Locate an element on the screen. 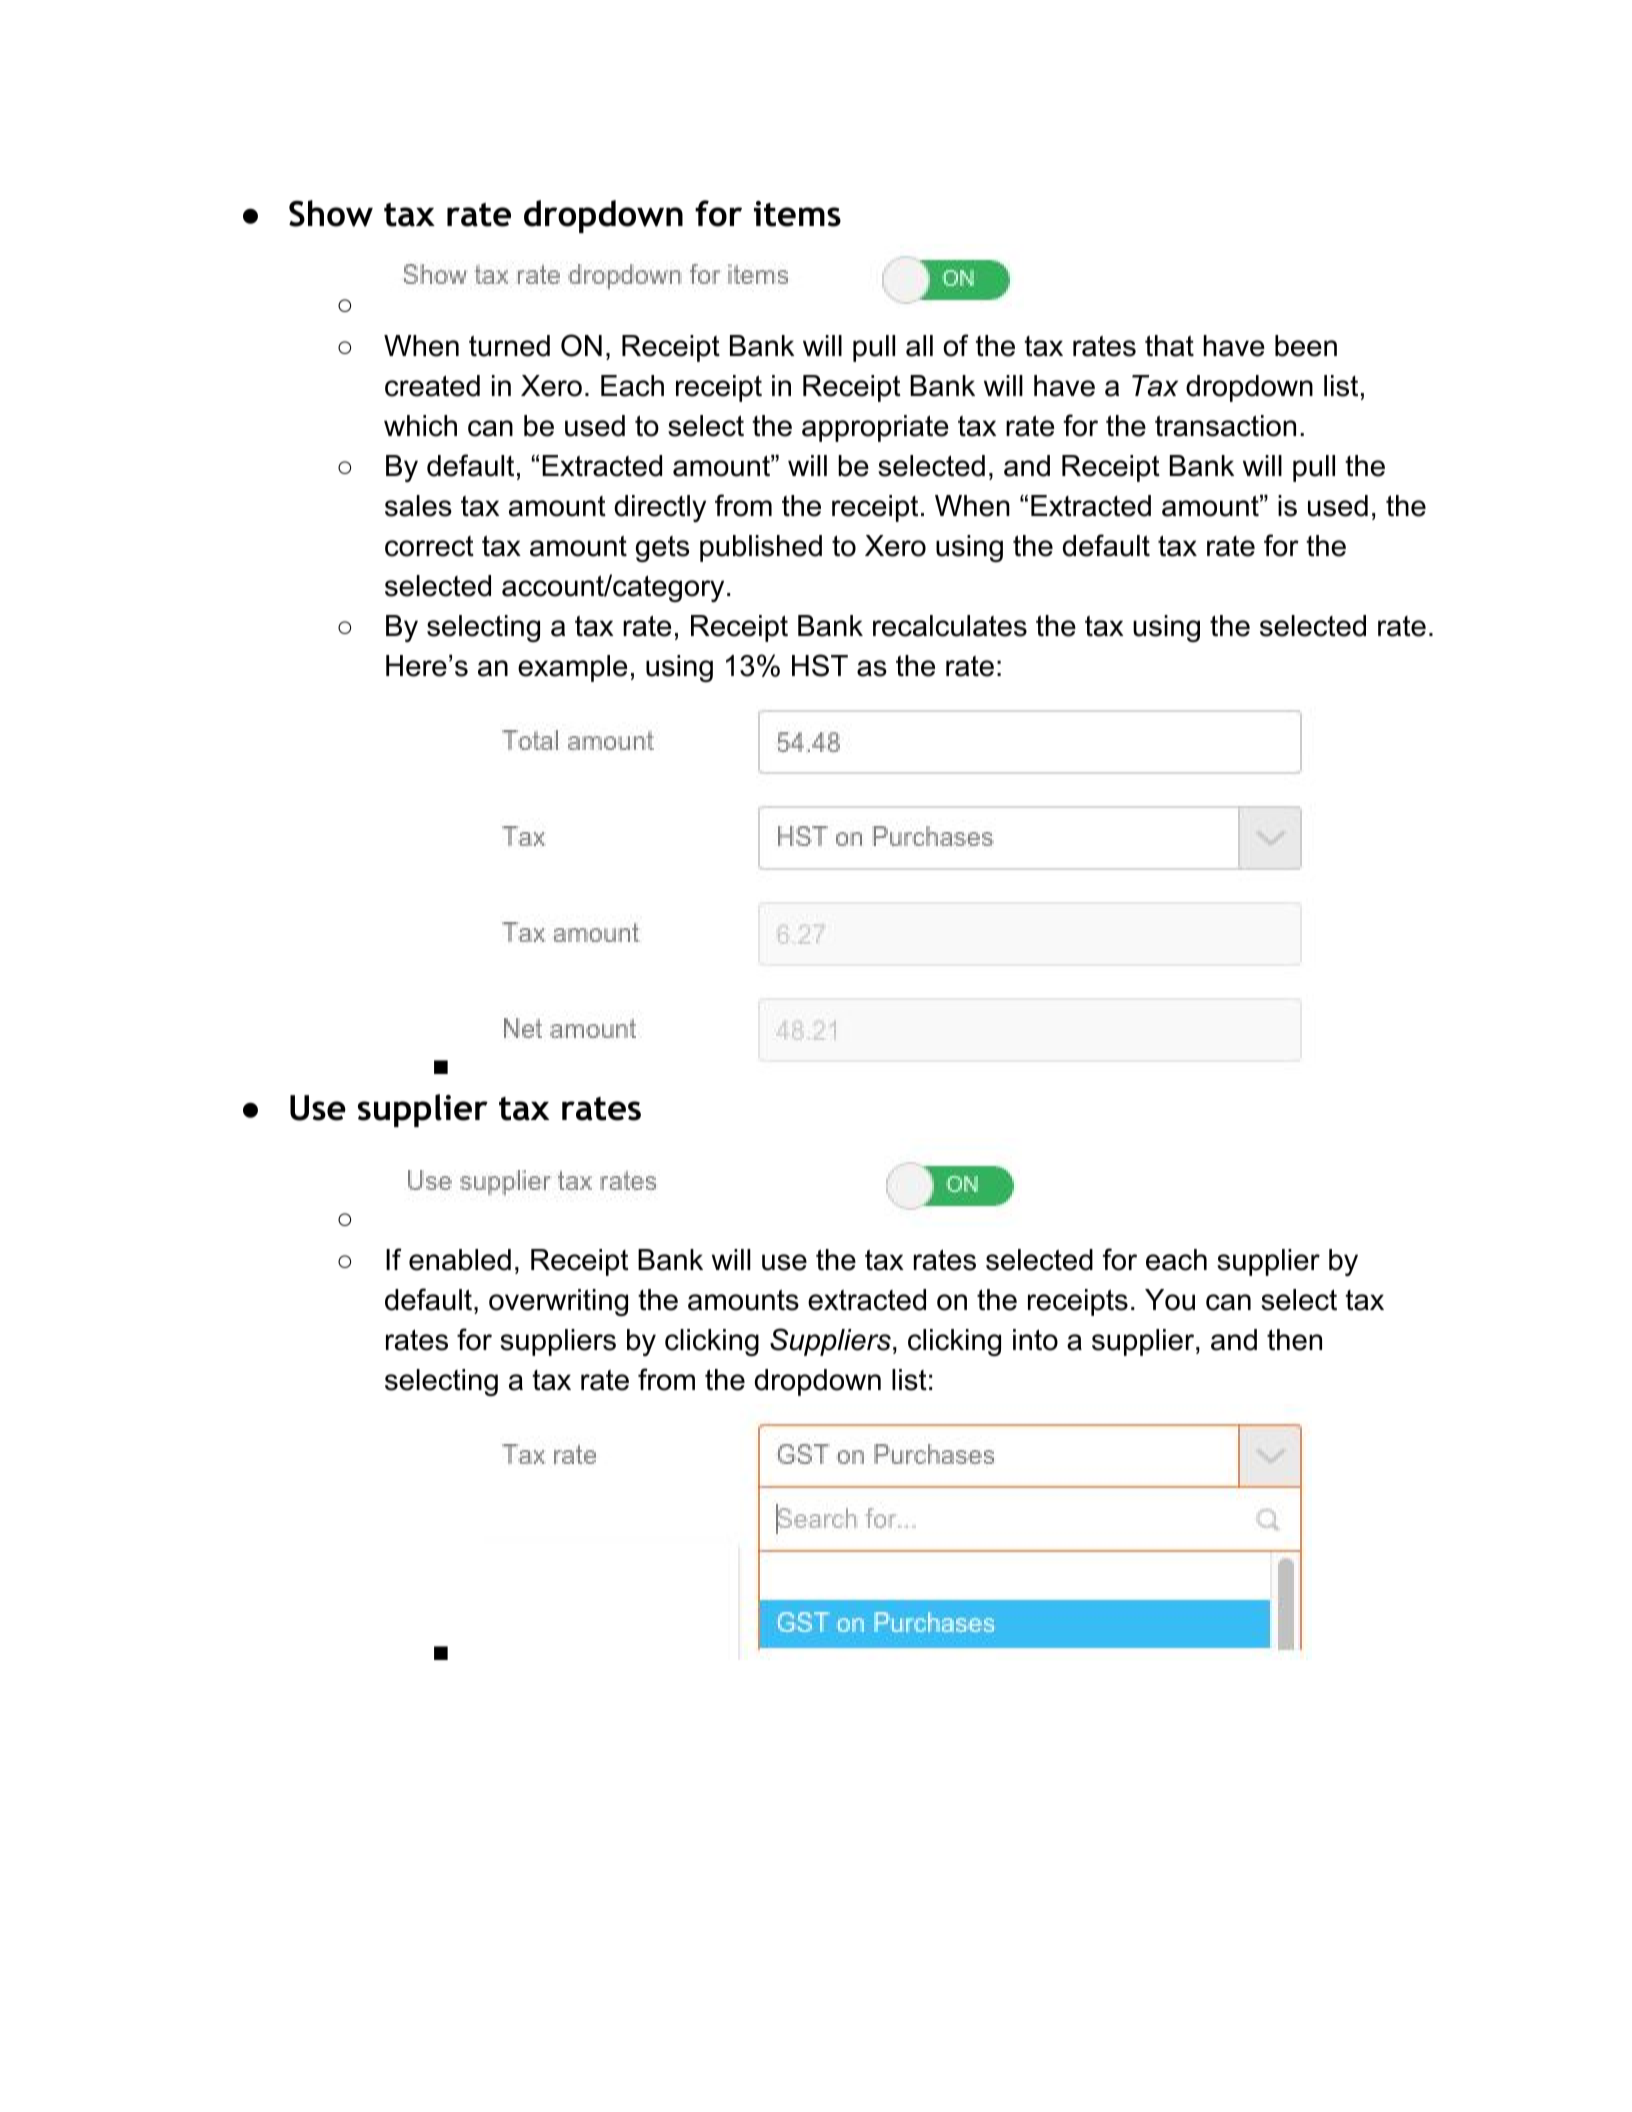 The height and width of the screenshot is (2112, 1632). that is located at coordinates (1169, 346).
